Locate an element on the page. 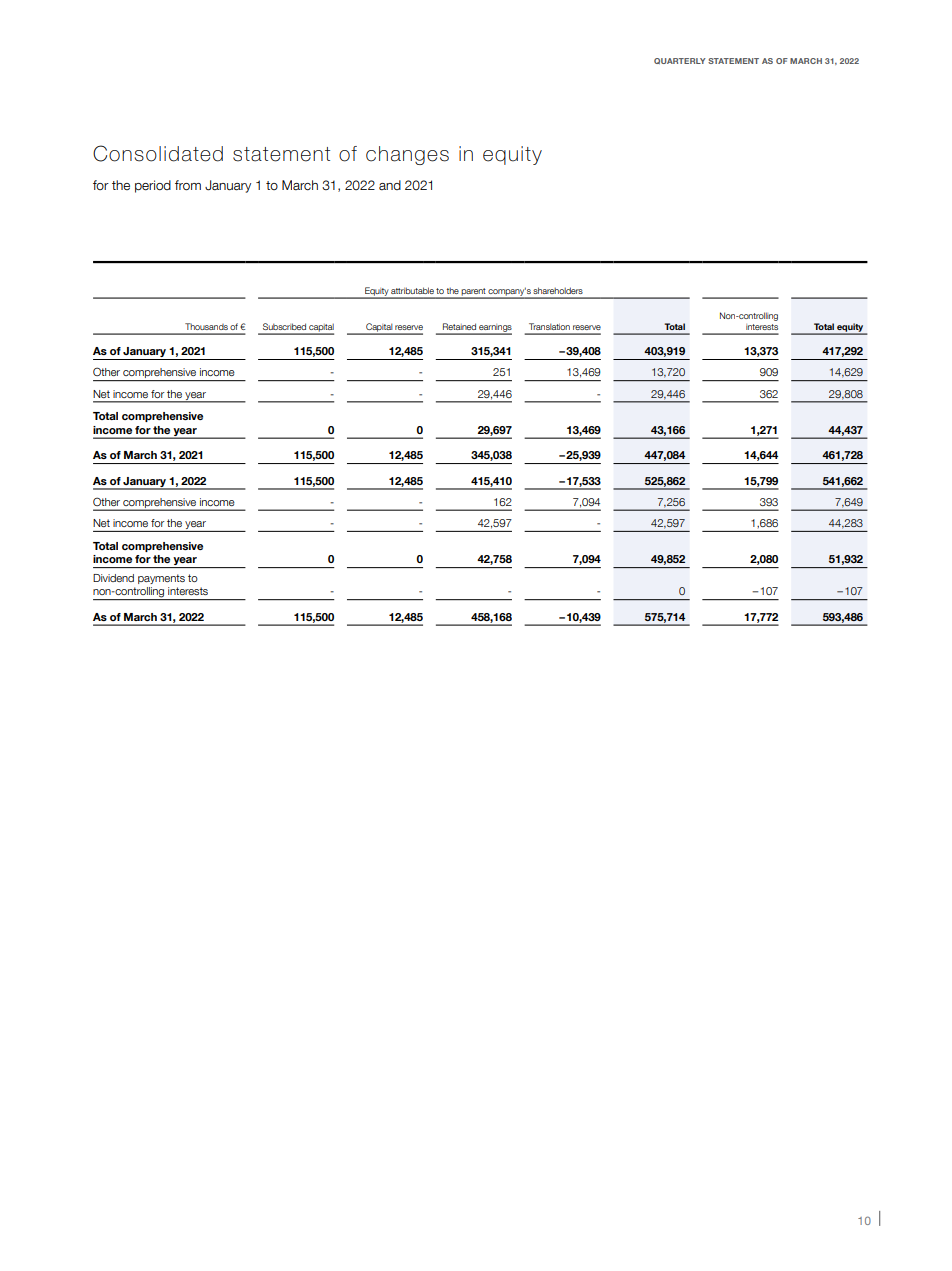 This page has height=1271, width=952. Retained is located at coordinates (459, 326).
